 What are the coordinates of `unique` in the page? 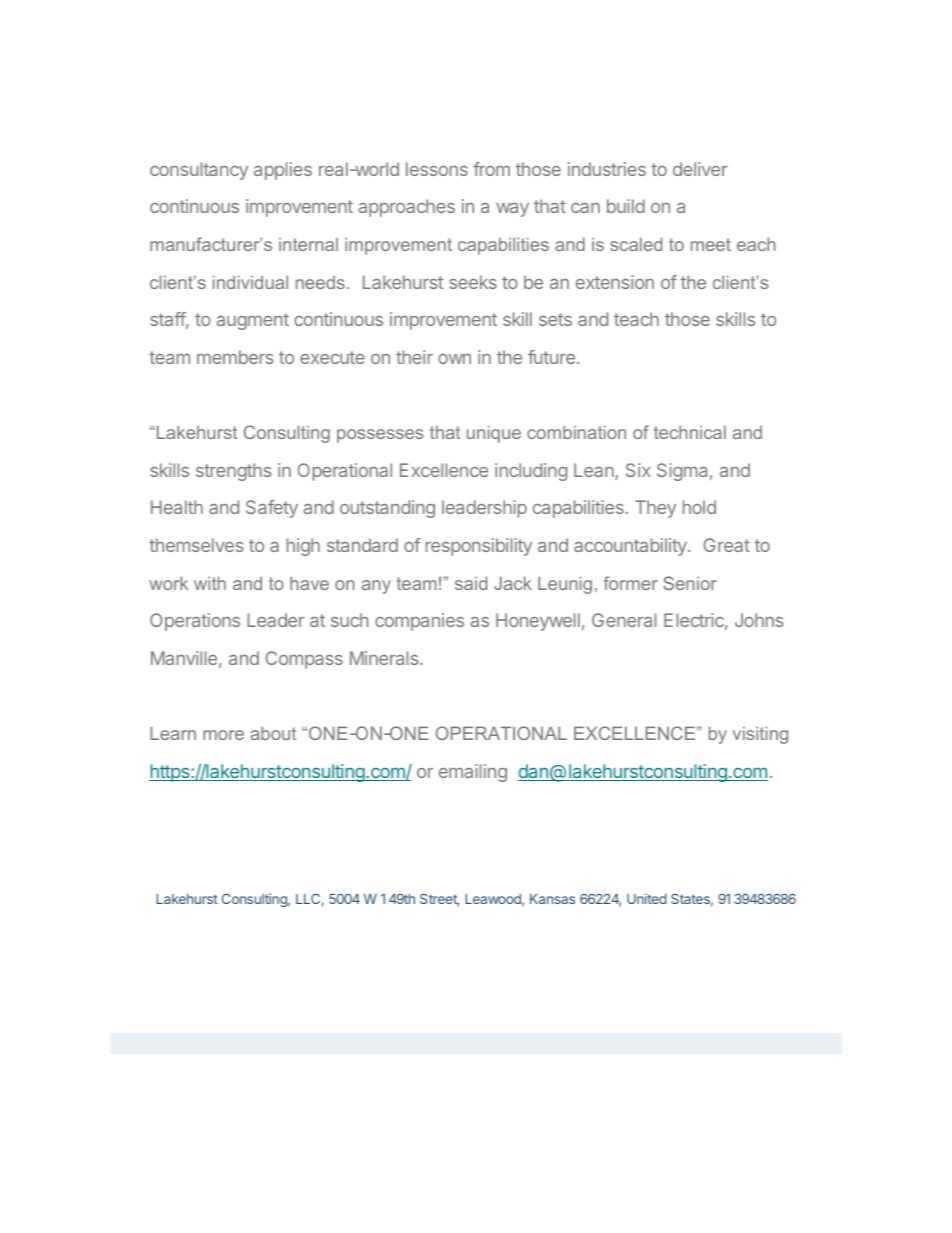 It's located at (494, 434).
